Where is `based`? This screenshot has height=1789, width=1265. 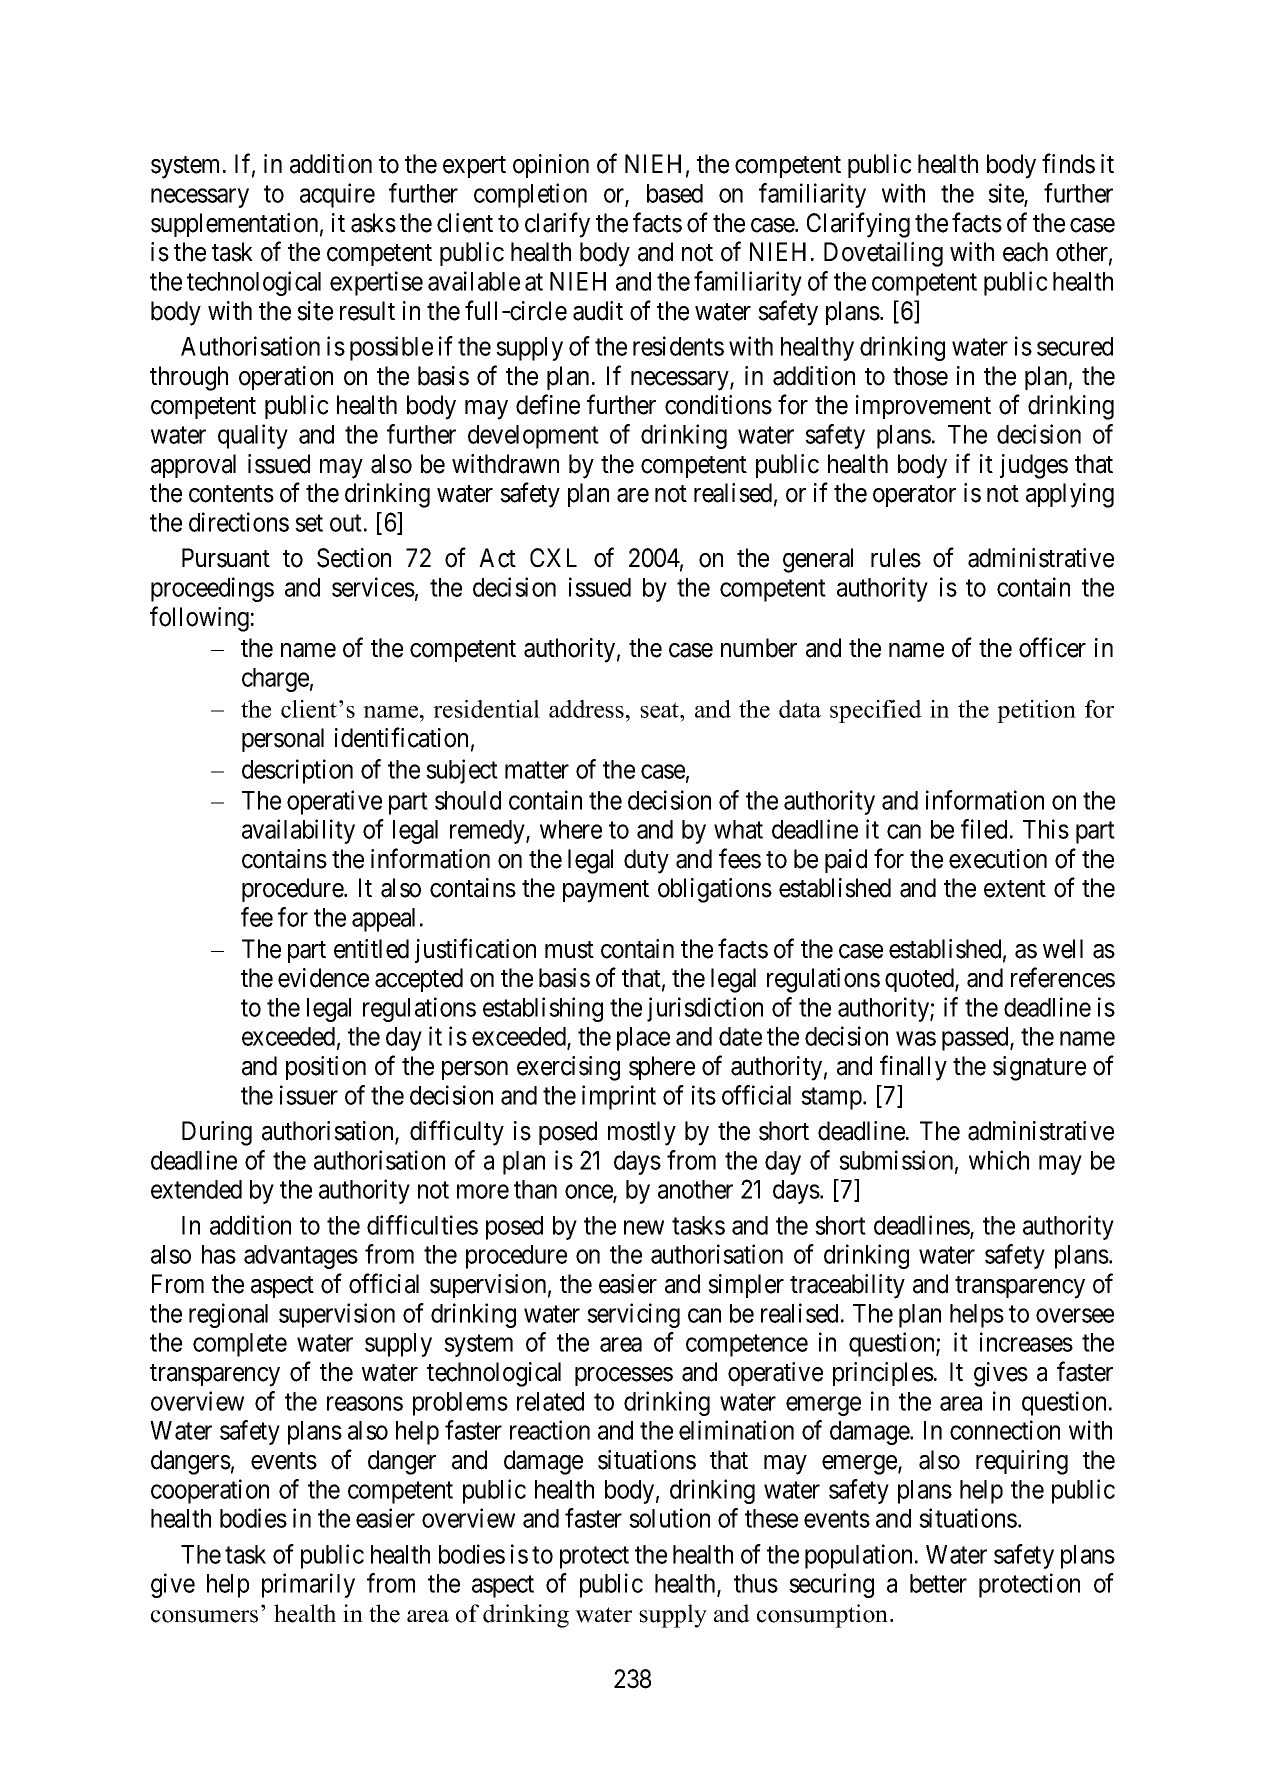
based is located at coordinates (675, 193).
